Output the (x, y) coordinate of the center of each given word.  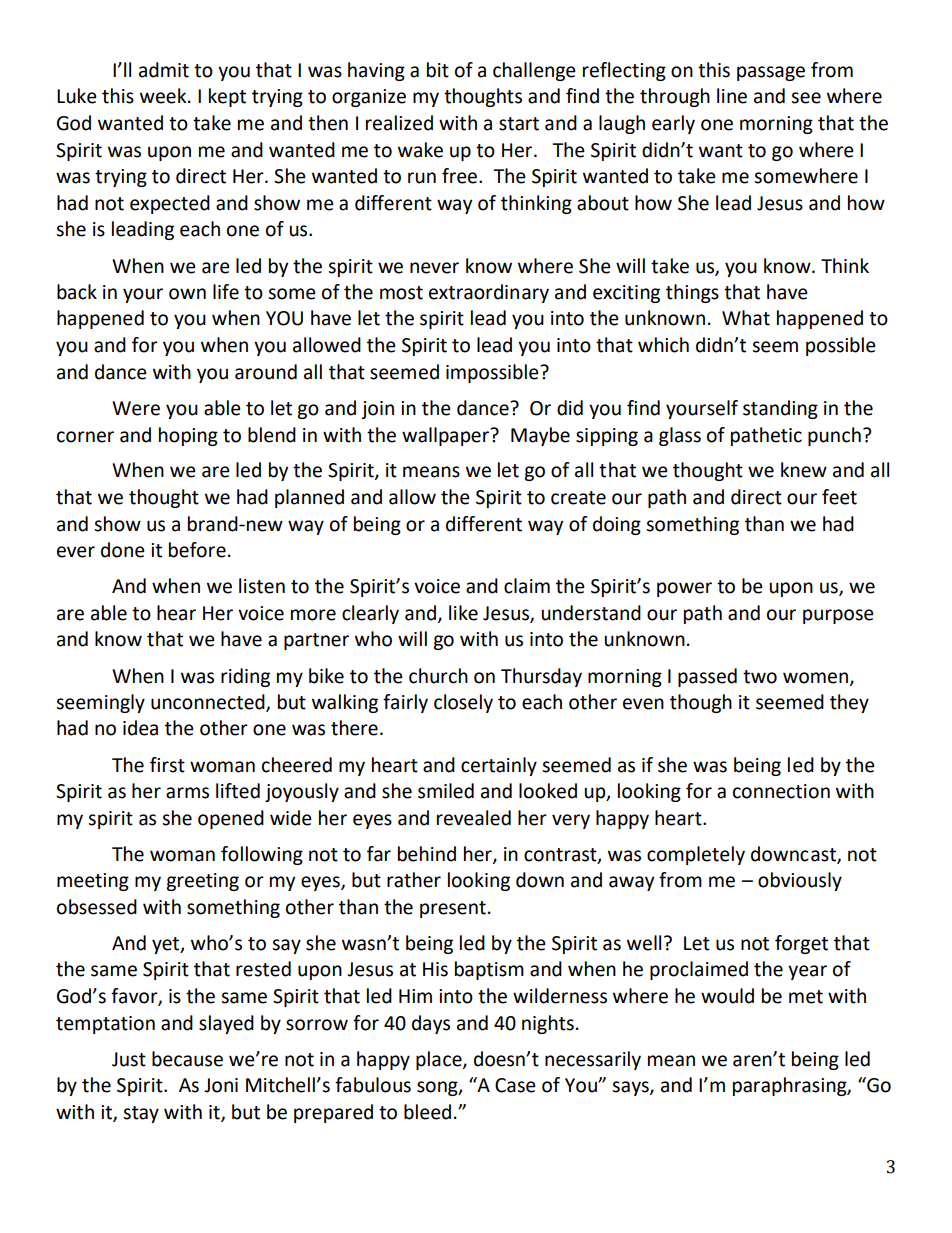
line (732, 96)
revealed (474, 818)
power (684, 589)
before (197, 550)
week (164, 96)
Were (136, 408)
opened (231, 819)
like (463, 613)
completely (696, 855)
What (746, 318)
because (187, 1059)
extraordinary (489, 293)
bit (438, 70)
